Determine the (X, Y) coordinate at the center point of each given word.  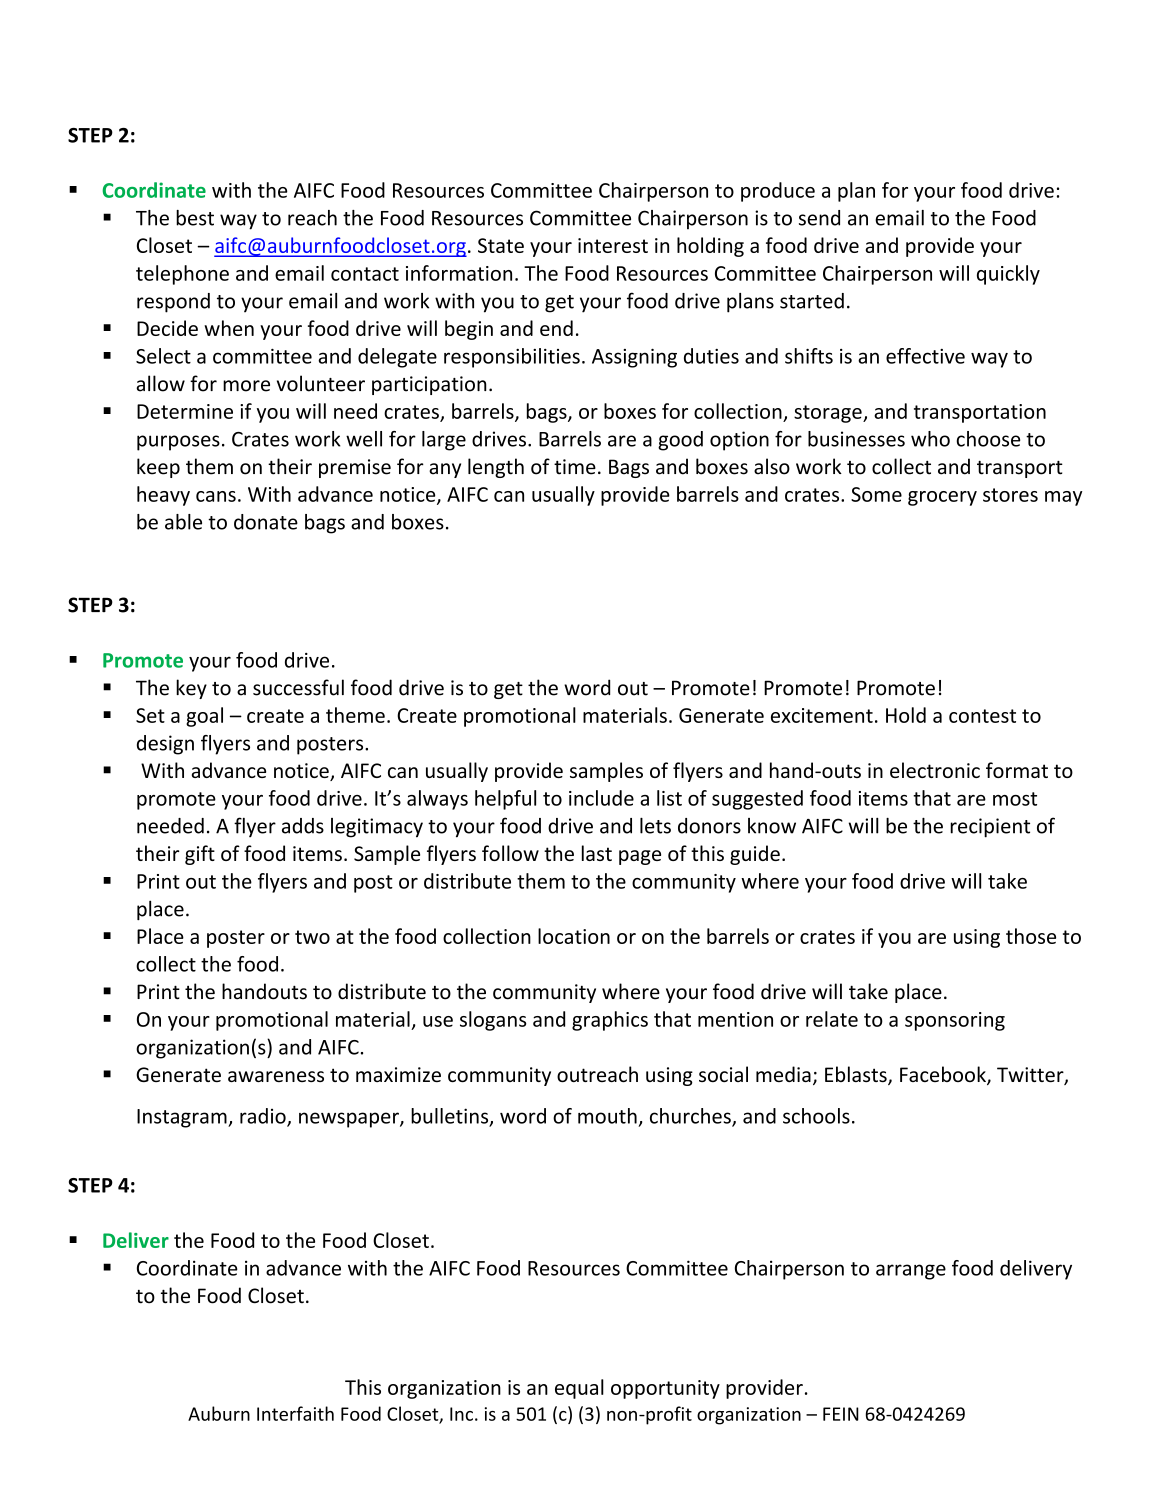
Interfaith (295, 1413)
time (575, 467)
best (195, 218)
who (930, 439)
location (574, 936)
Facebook (944, 1075)
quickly (1008, 275)
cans (216, 496)
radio (264, 1117)
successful (298, 687)
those (1031, 936)
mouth (607, 1116)
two (312, 937)
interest (613, 245)
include (601, 798)
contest (982, 716)
